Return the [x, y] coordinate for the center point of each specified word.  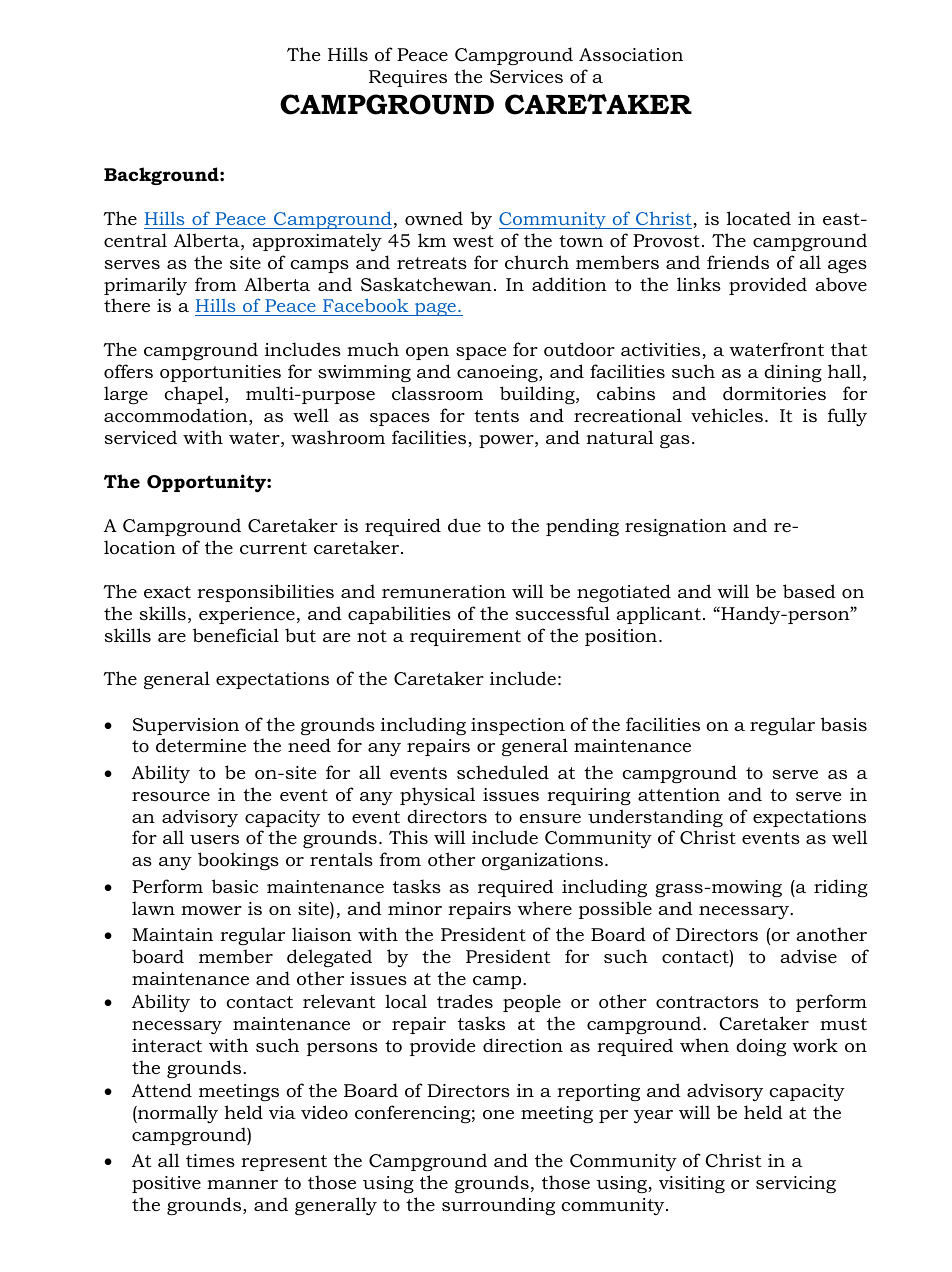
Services [526, 77]
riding [841, 888]
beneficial [236, 635]
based [809, 591]
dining [793, 373]
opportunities [220, 373]
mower [211, 911]
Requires [408, 78]
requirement [465, 637]
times [210, 1160]
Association [631, 55]
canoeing [498, 373]
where [544, 908]
